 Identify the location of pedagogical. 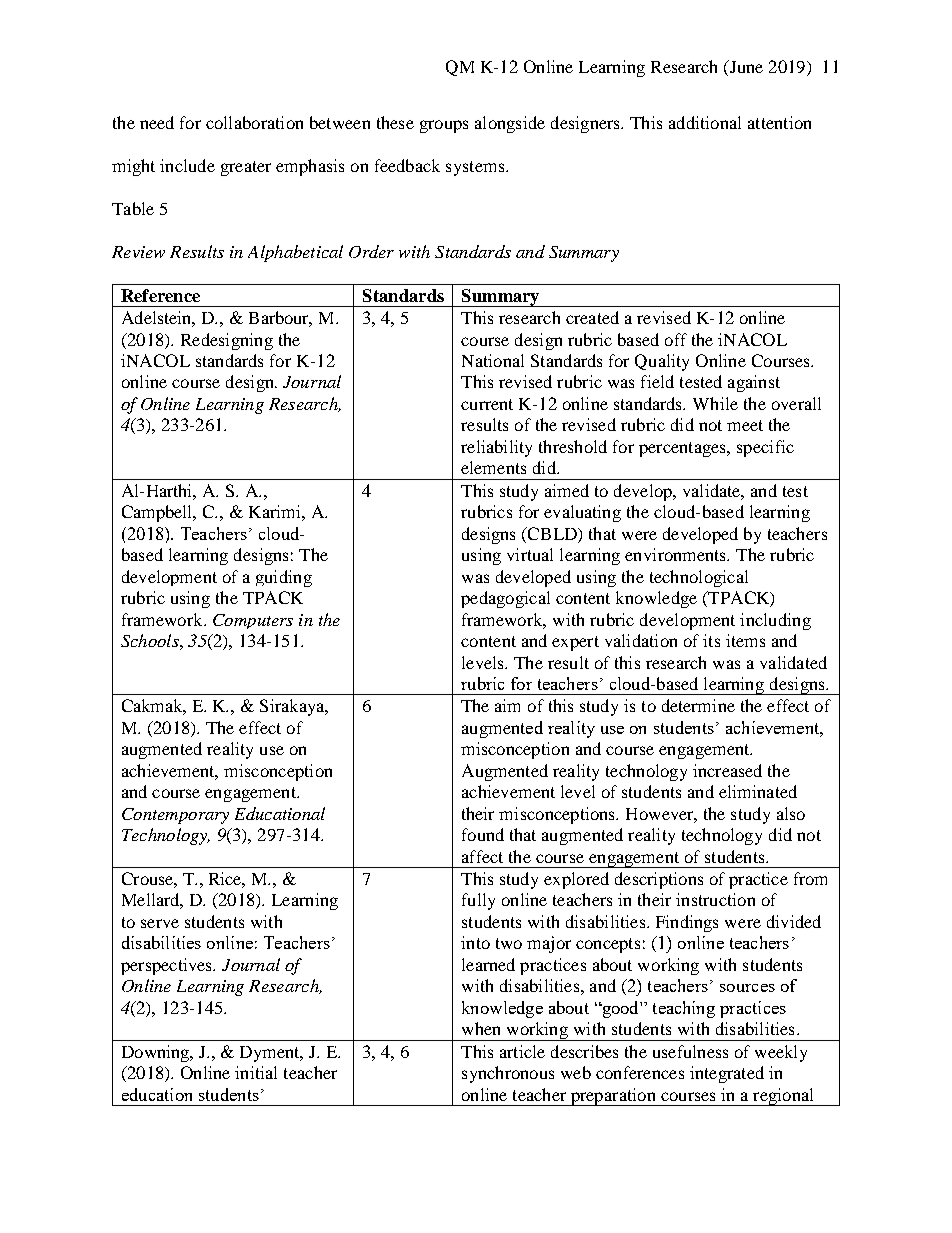
(505, 599).
